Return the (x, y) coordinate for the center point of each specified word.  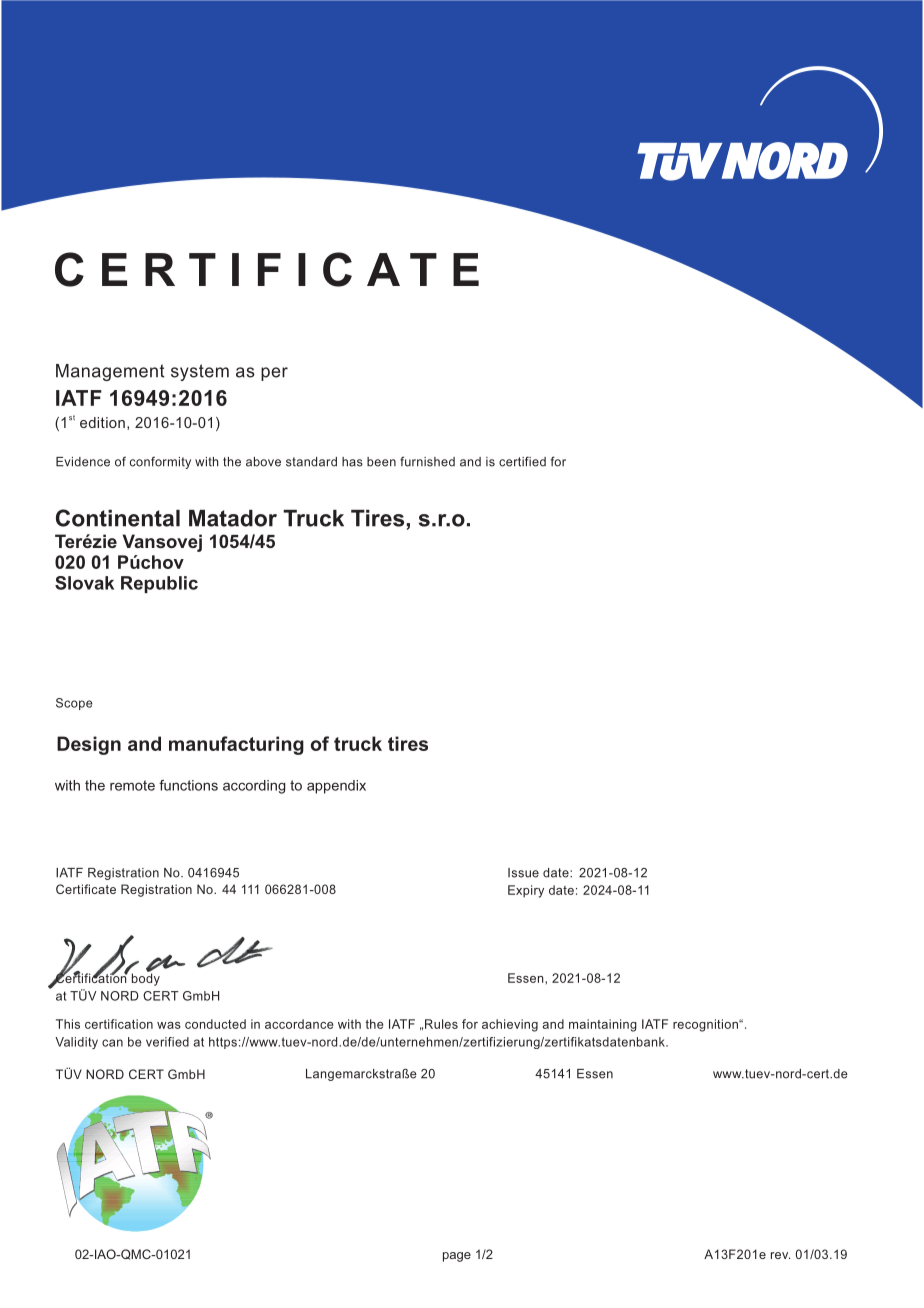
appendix (336, 787)
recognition (706, 1025)
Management (110, 372)
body (146, 978)
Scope (74, 704)
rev (780, 1255)
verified (167, 1042)
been (381, 462)
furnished (427, 461)
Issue (523, 873)
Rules (441, 1024)
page (457, 1257)
